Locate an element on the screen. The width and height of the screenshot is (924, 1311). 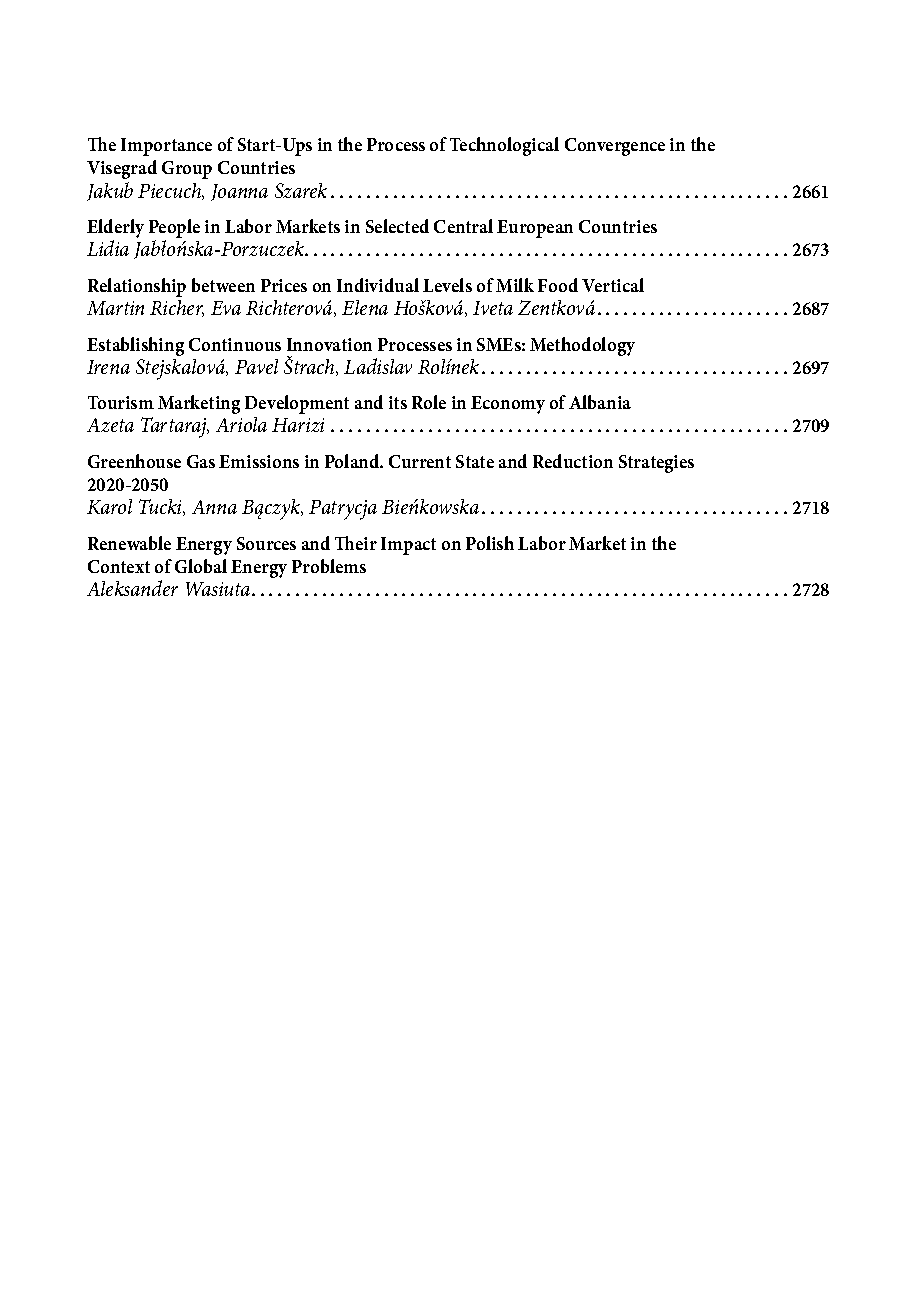
Polish is located at coordinates (490, 543).
